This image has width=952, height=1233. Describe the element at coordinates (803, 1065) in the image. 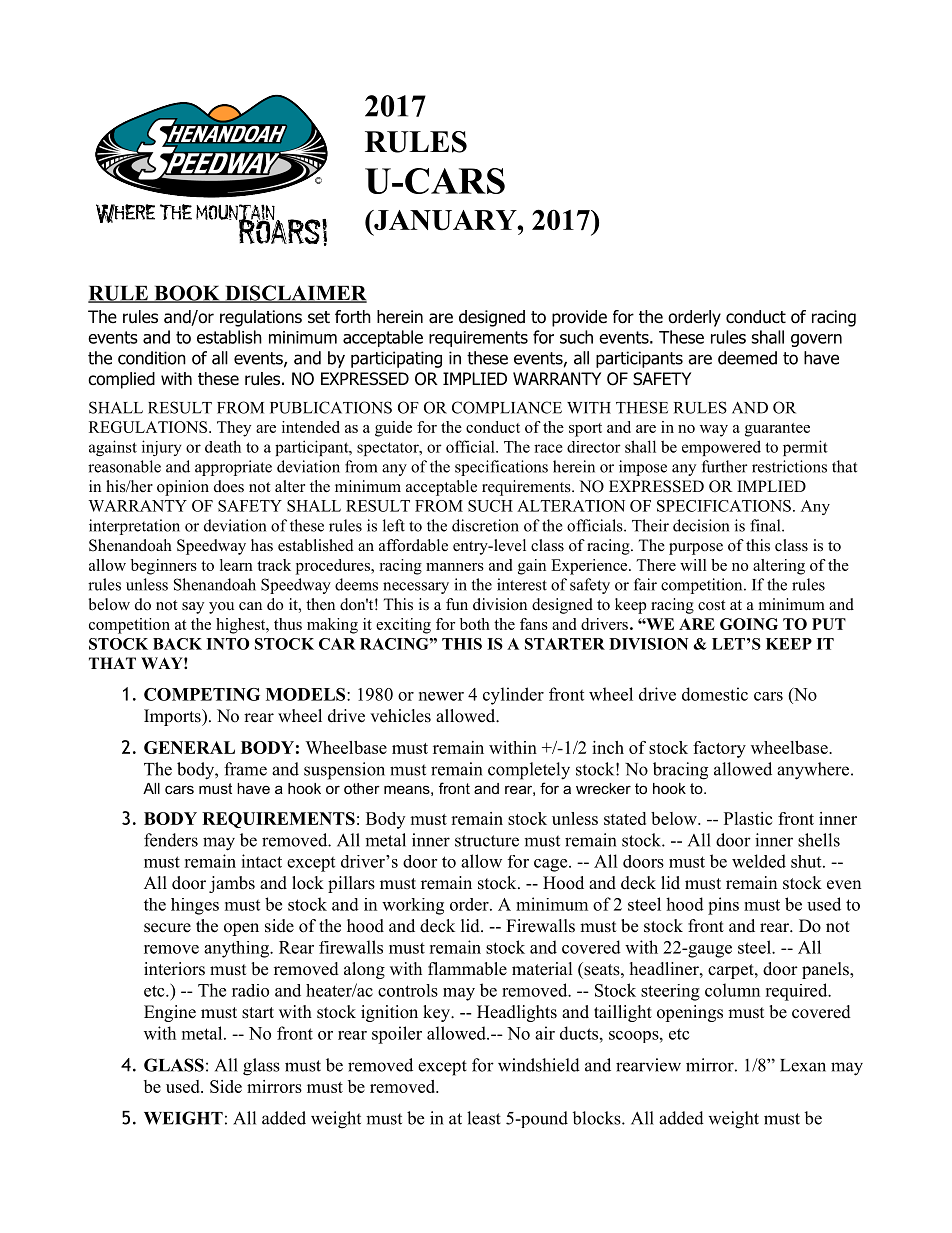

I see `Lexan` at that location.
